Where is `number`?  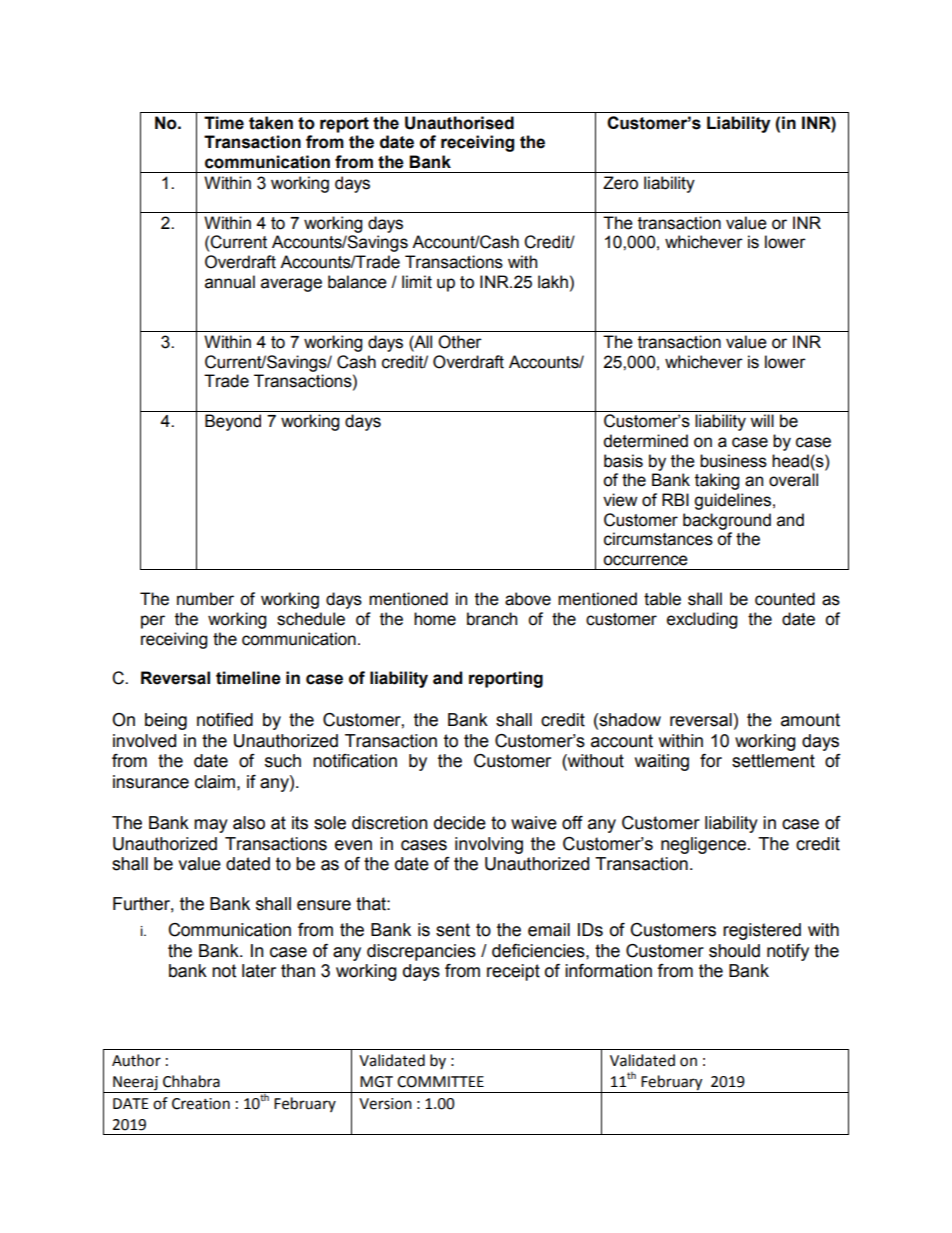
number is located at coordinates (205, 599).
